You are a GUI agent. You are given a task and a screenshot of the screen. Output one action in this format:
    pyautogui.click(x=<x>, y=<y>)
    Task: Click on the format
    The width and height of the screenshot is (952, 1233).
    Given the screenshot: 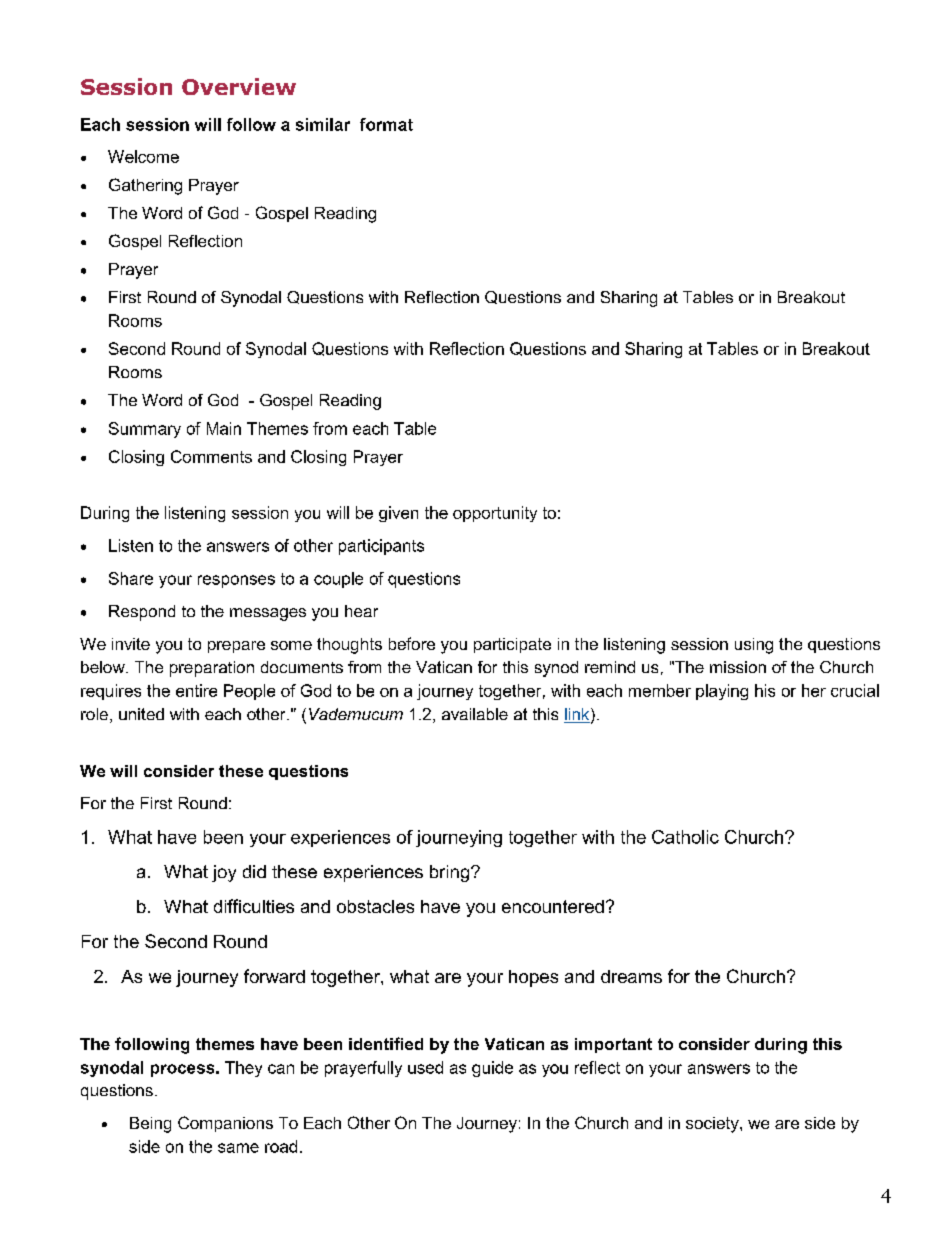 What is the action you would take?
    pyautogui.click(x=386, y=124)
